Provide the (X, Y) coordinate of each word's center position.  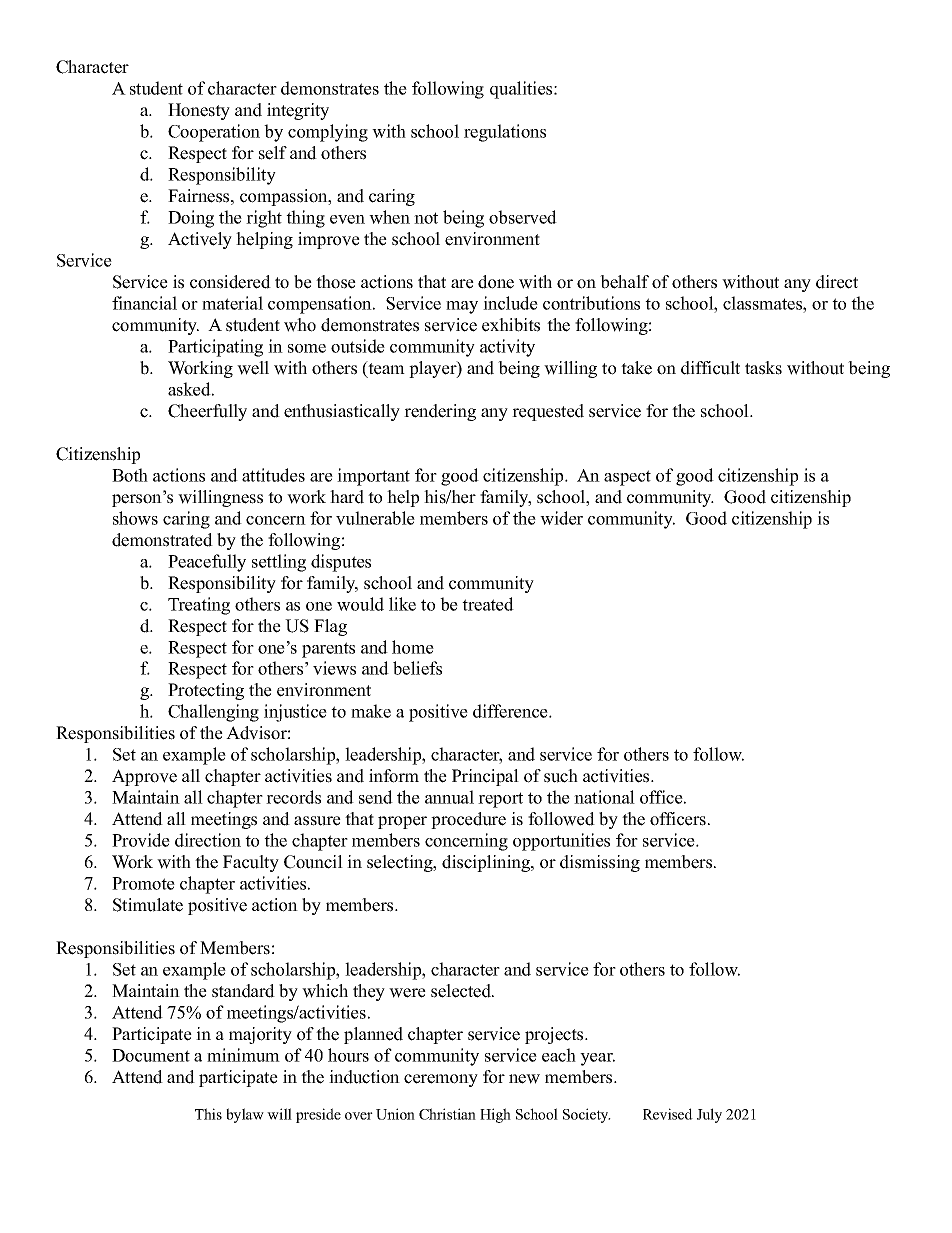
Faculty (251, 863)
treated (488, 604)
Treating (199, 606)
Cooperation (214, 133)
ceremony (441, 1080)
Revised (668, 1114)
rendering (440, 412)
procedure (468, 820)
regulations (505, 133)
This (208, 1114)
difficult (710, 368)
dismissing (600, 863)
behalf (624, 282)
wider (561, 518)
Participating (215, 348)
